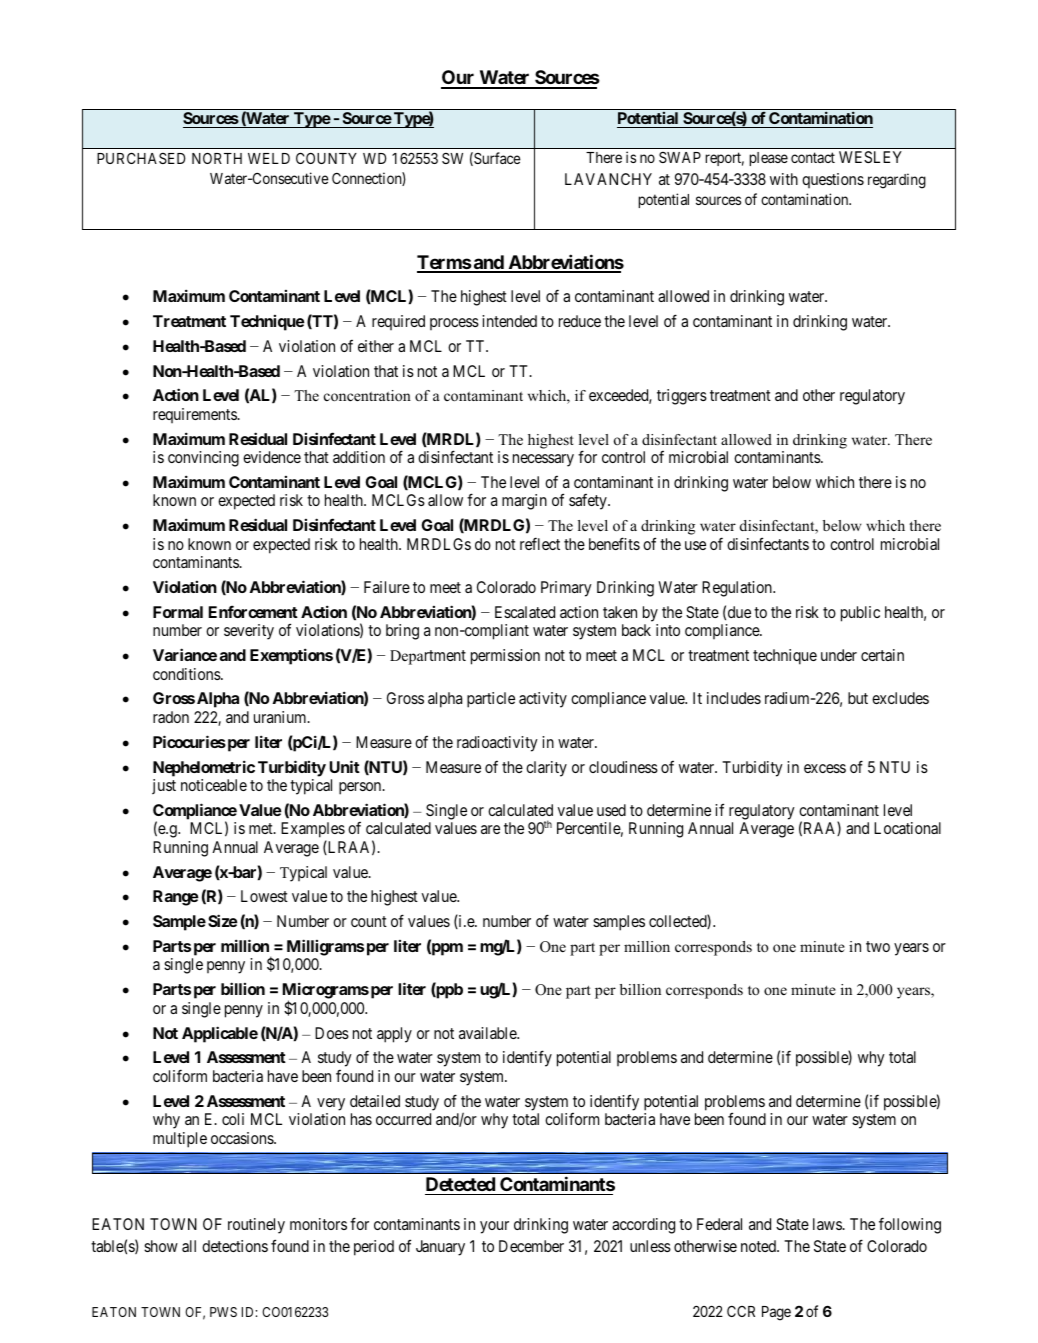 The width and height of the screenshot is (1038, 1343). What do you see at coordinates (680, 157) in the screenshot?
I see `SWAP` at bounding box center [680, 157].
